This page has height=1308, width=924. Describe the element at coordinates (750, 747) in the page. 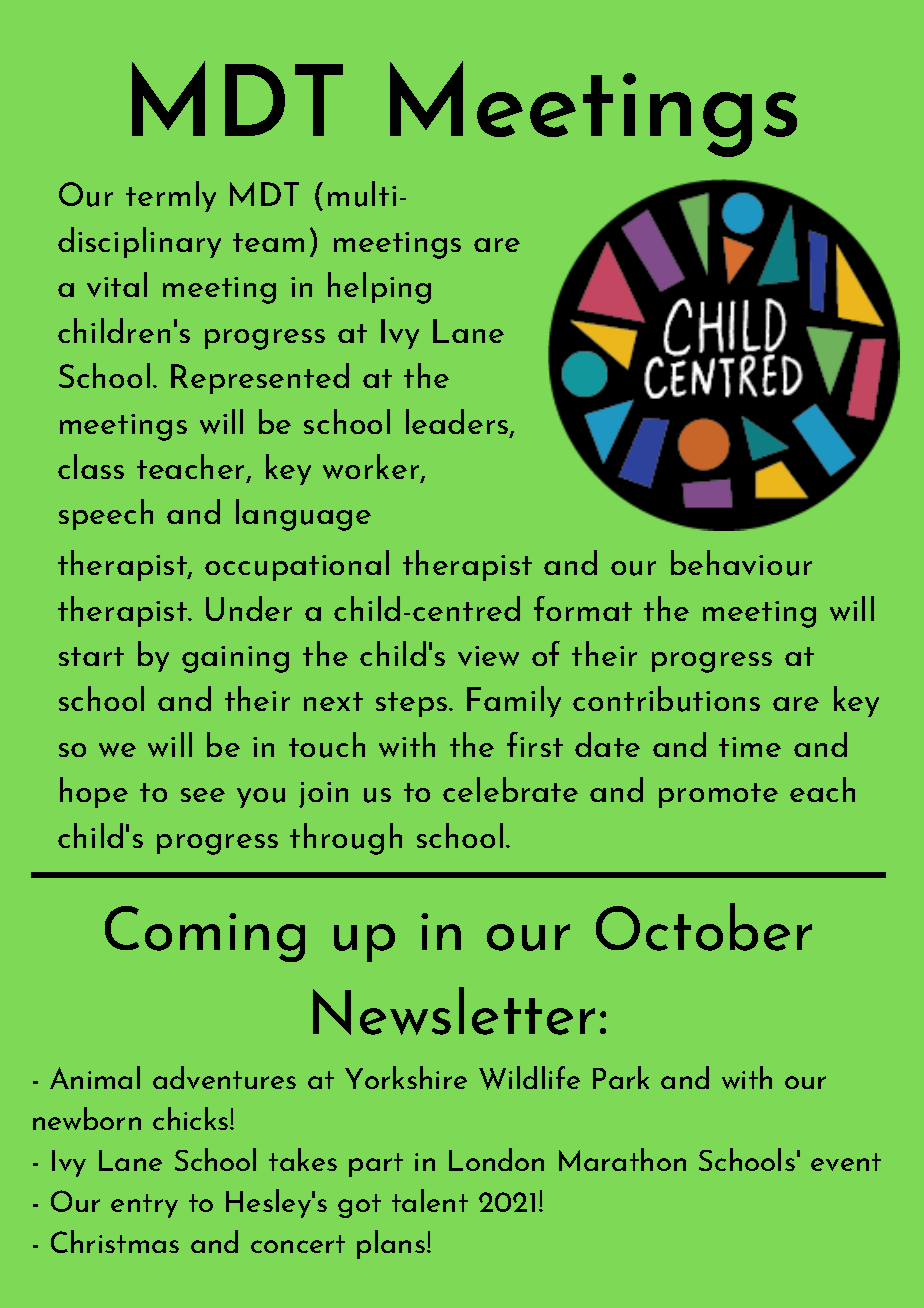

I see `time` at that location.
